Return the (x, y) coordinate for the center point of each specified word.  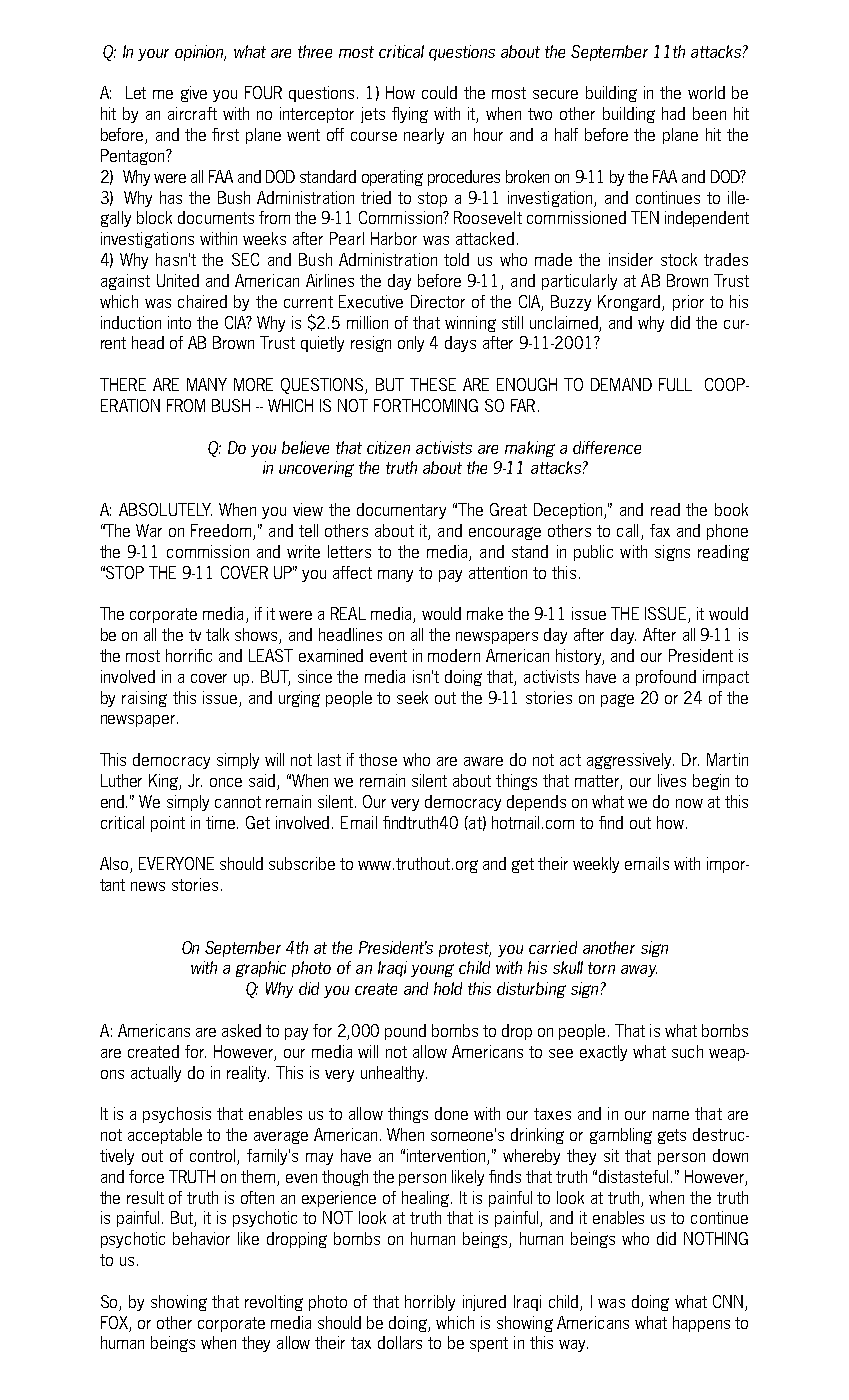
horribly (430, 1303)
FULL (675, 384)
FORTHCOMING (426, 405)
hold (448, 988)
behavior (201, 1238)
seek (412, 697)
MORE (253, 384)
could (439, 92)
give (194, 94)
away (639, 971)
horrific (189, 655)
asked (241, 1030)
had (673, 113)
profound (666, 678)
